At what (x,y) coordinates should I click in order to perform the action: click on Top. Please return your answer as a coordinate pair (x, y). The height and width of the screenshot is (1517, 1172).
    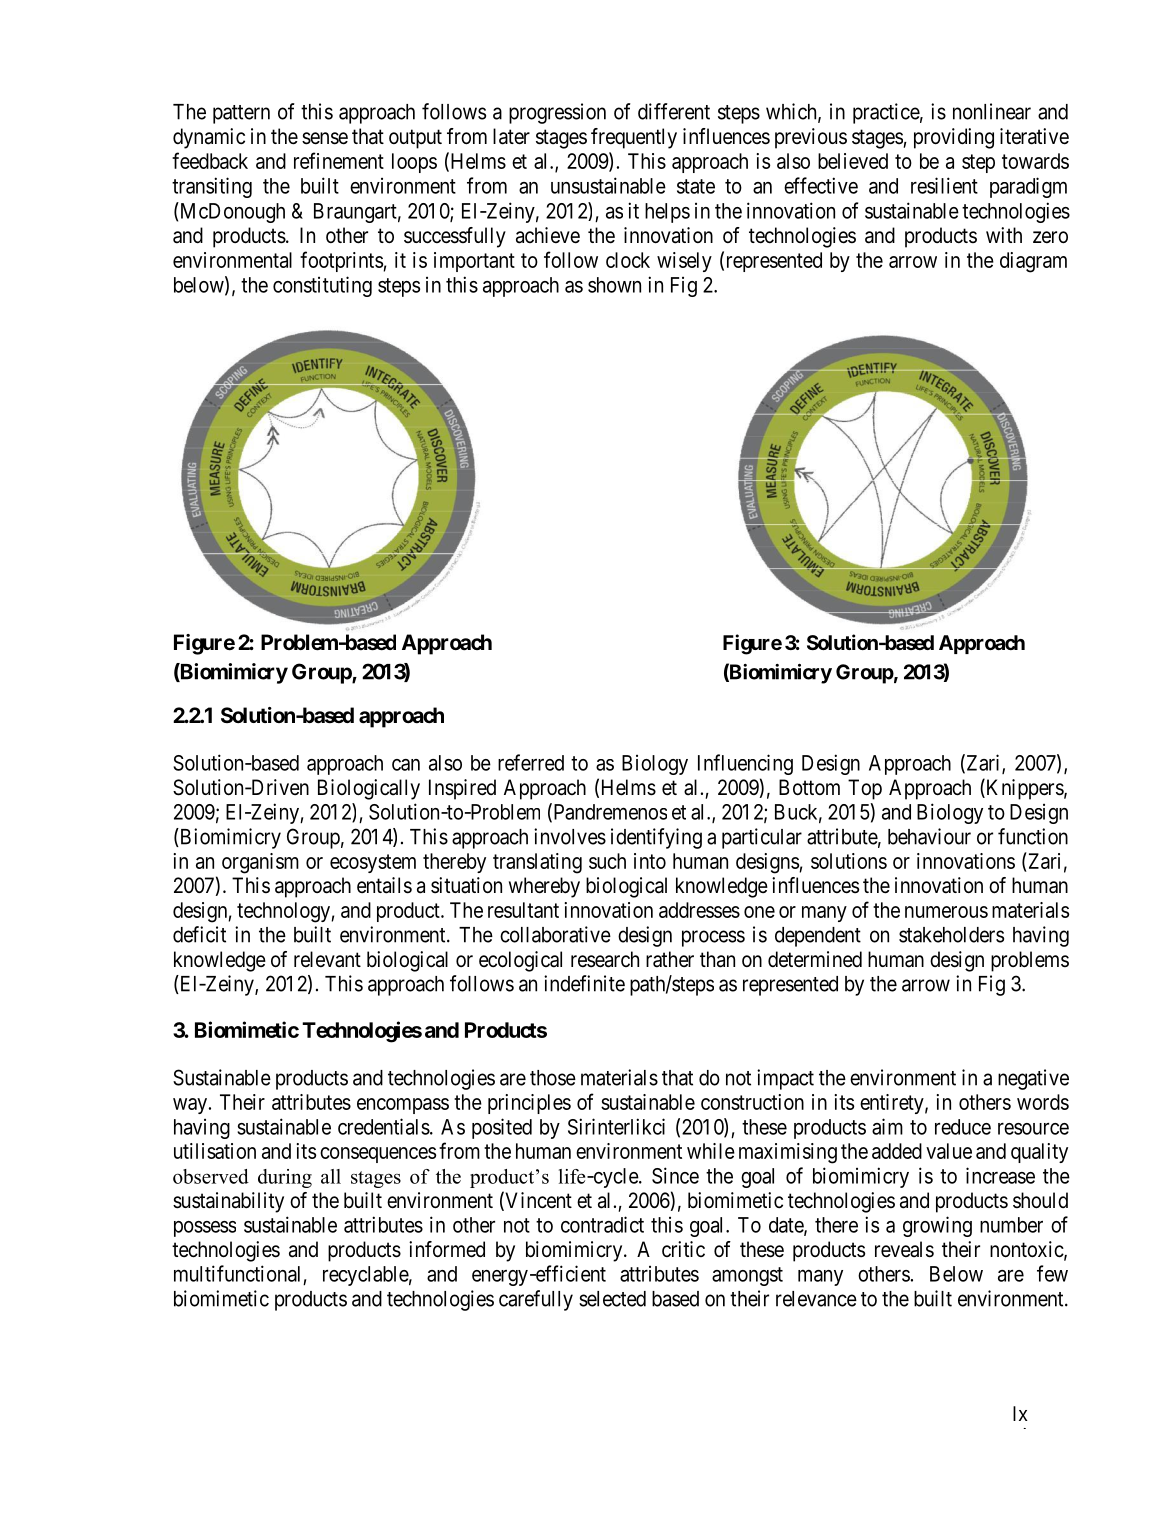
    Looking at the image, I should click on (865, 789).
